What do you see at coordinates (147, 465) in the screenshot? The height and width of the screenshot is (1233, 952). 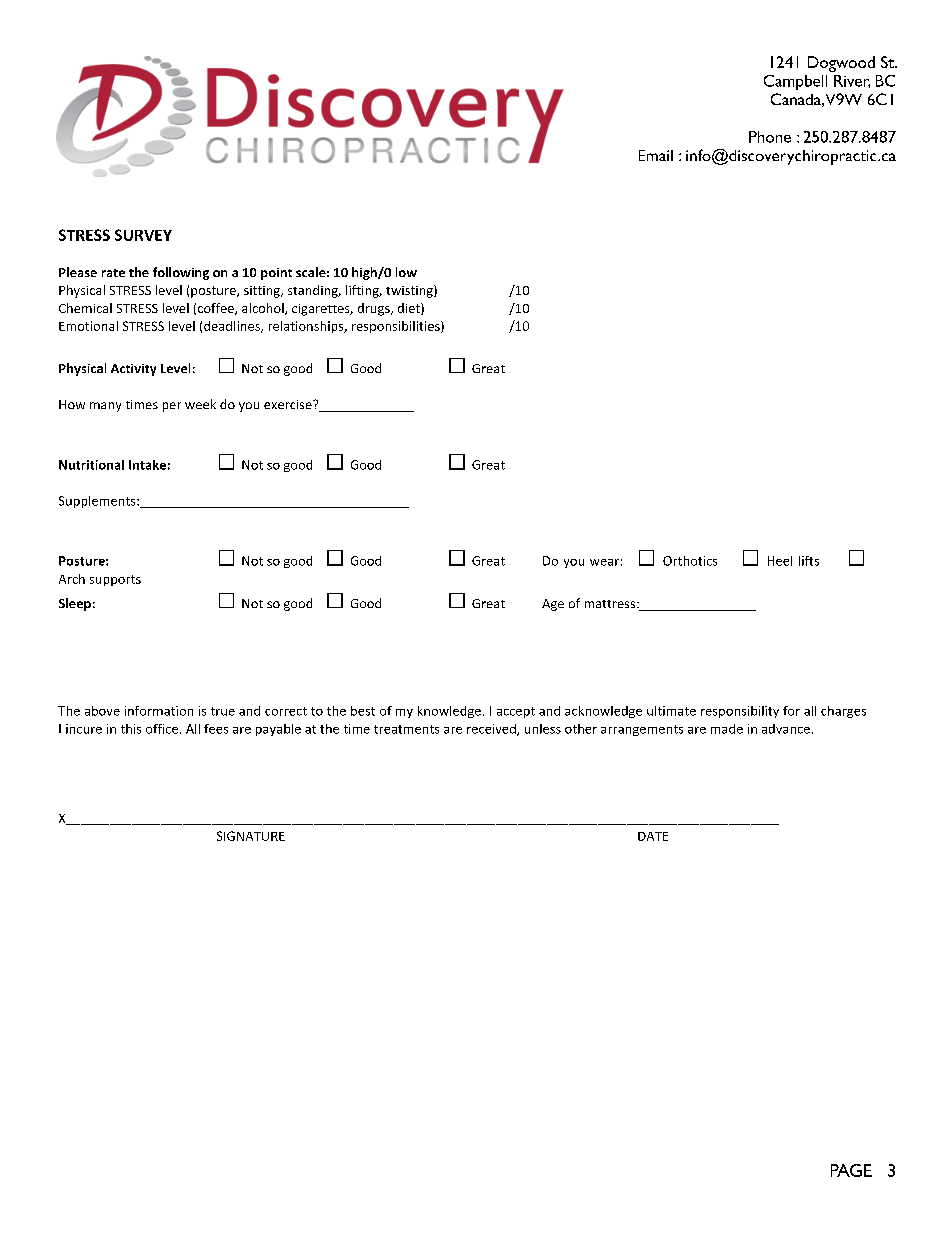 I see `Intake` at bounding box center [147, 465].
